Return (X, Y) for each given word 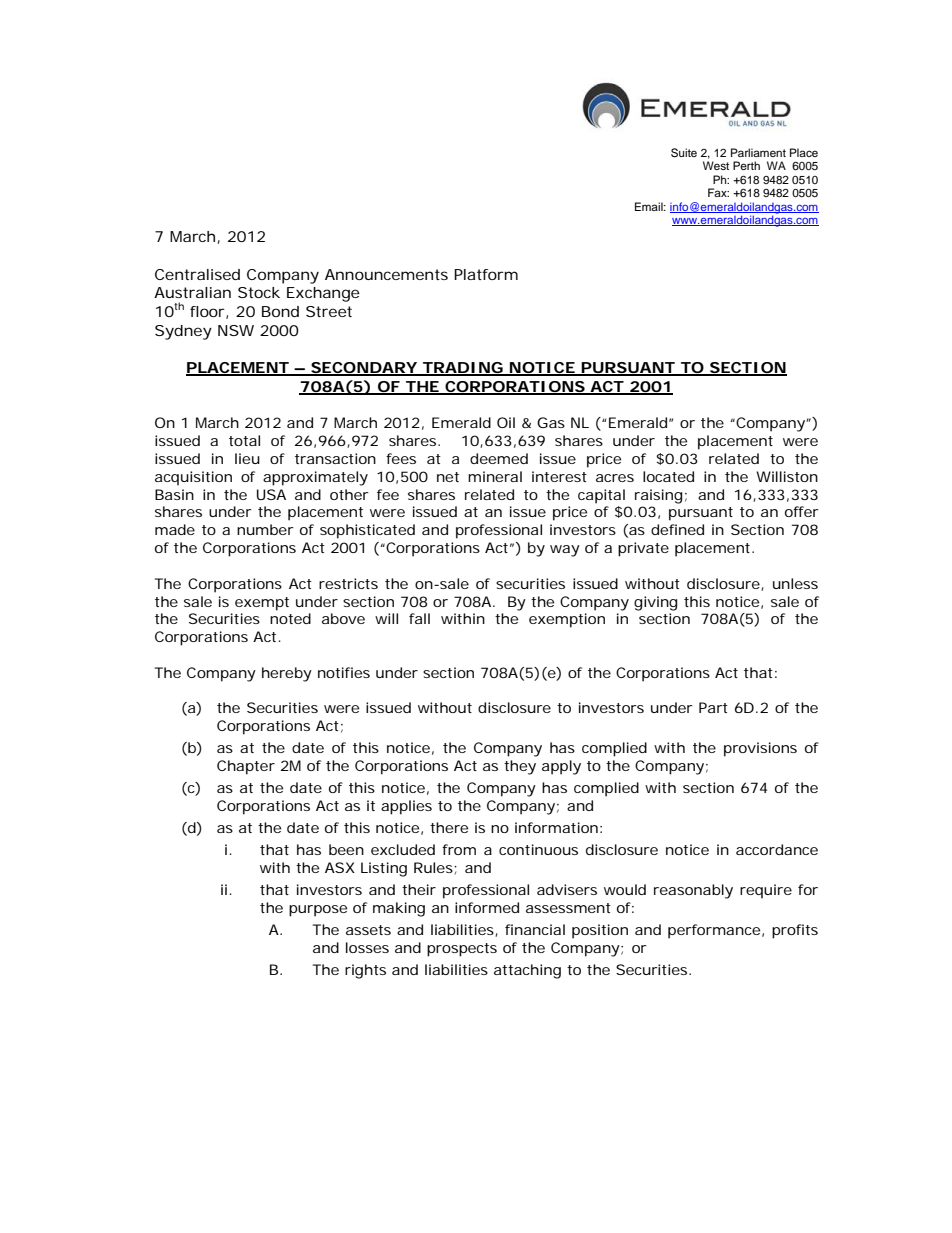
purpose (318, 911)
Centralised (197, 274)
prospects (462, 950)
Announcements (386, 274)
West (716, 165)
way (565, 551)
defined (677, 529)
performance (714, 931)
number (265, 529)
